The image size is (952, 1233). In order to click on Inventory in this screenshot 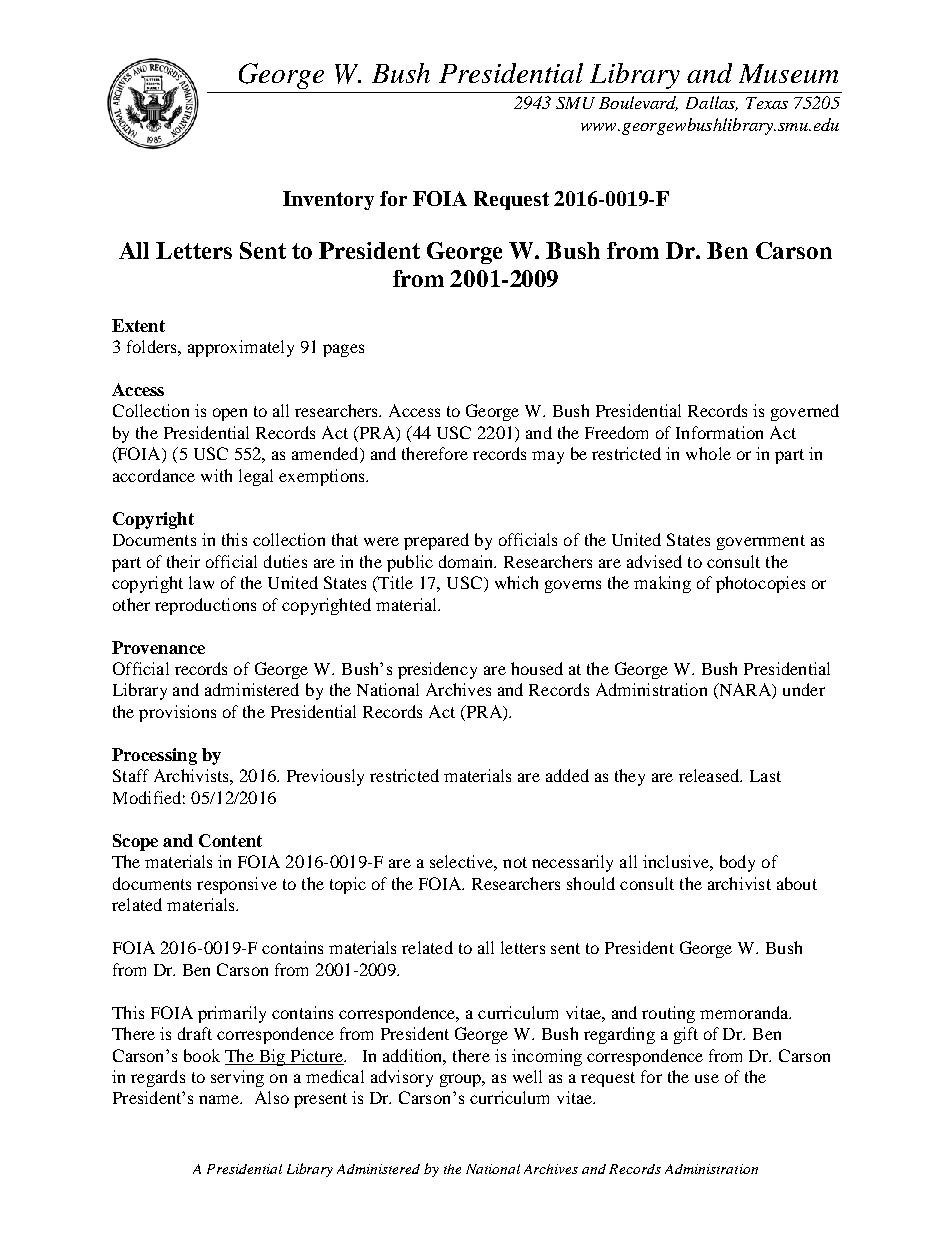, I will do `click(328, 200)`.
